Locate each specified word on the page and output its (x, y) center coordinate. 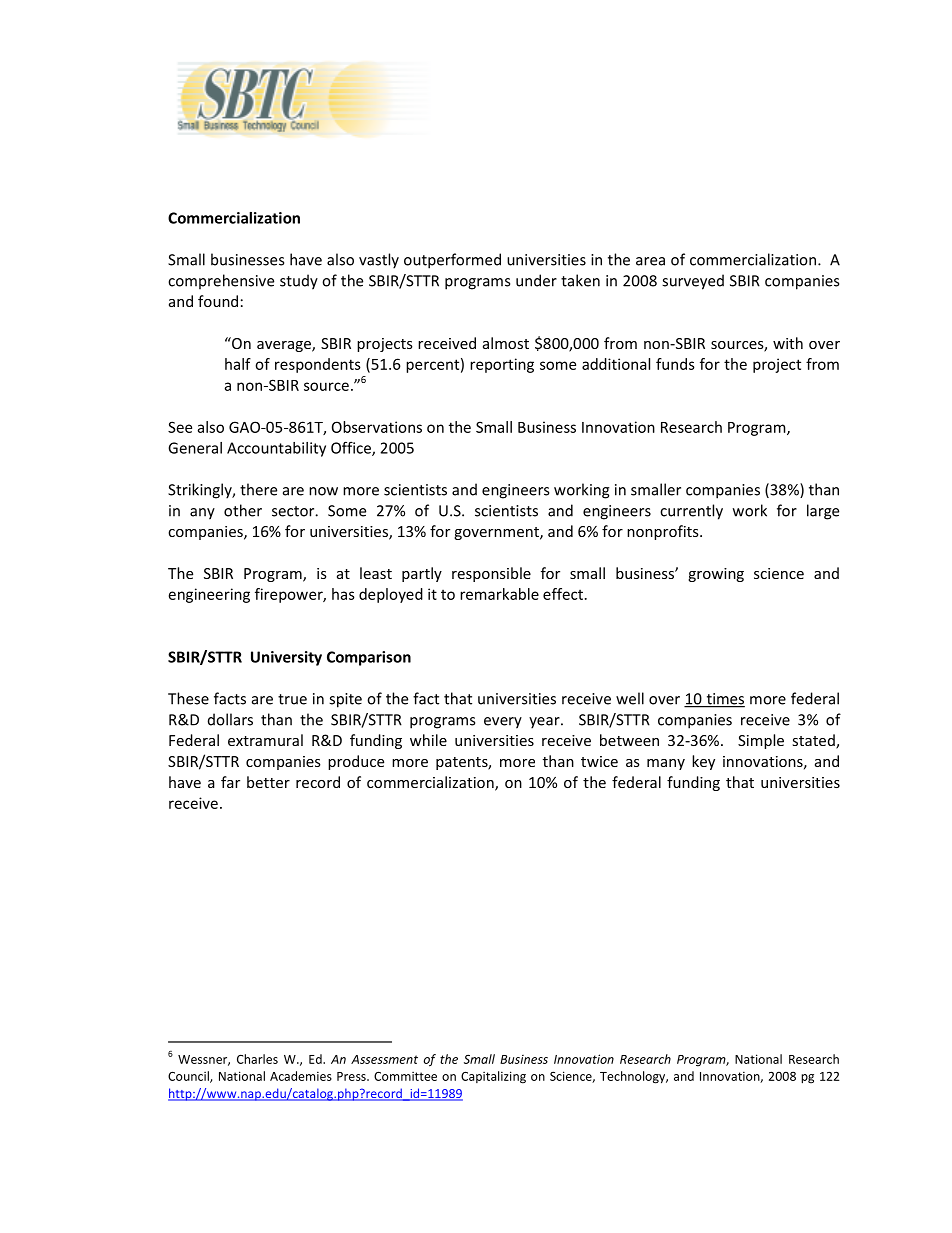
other (243, 510)
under (536, 280)
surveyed (693, 282)
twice (599, 761)
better (268, 782)
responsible (491, 574)
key (703, 762)
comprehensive (221, 282)
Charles (257, 1059)
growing (716, 575)
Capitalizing (493, 1077)
